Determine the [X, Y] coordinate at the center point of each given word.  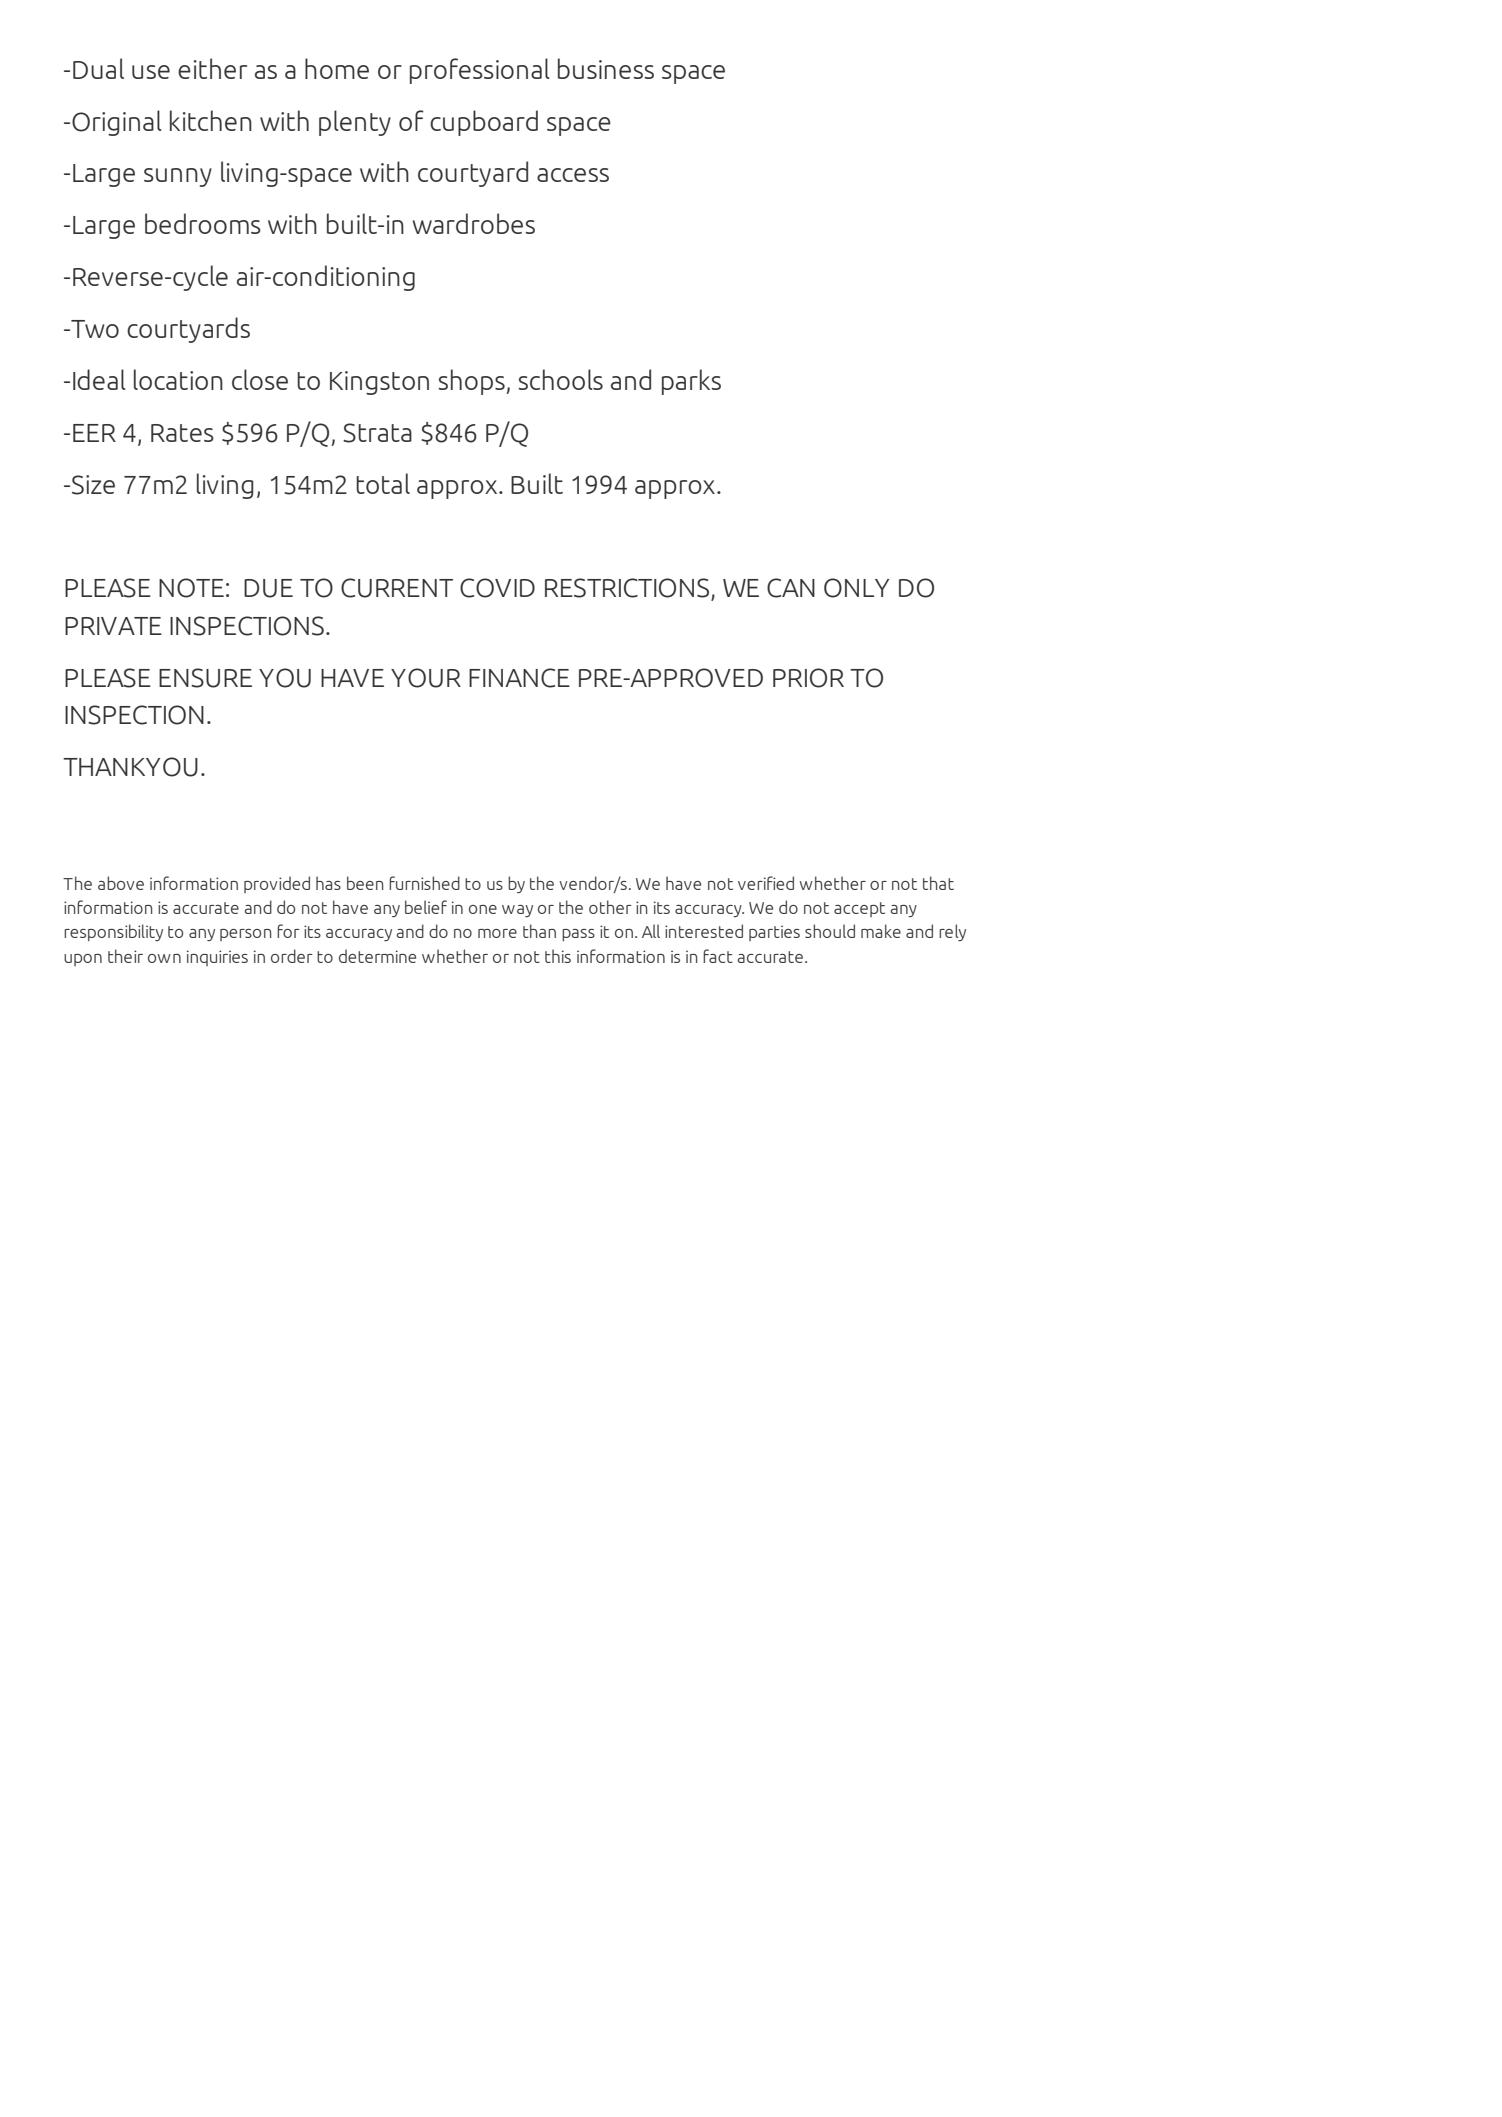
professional [479, 71]
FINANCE [519, 678]
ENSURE [205, 678]
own [164, 958]
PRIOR [808, 678]
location [178, 379]
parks [691, 382]
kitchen [211, 120]
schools [561, 379]
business [606, 68]
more [497, 933]
